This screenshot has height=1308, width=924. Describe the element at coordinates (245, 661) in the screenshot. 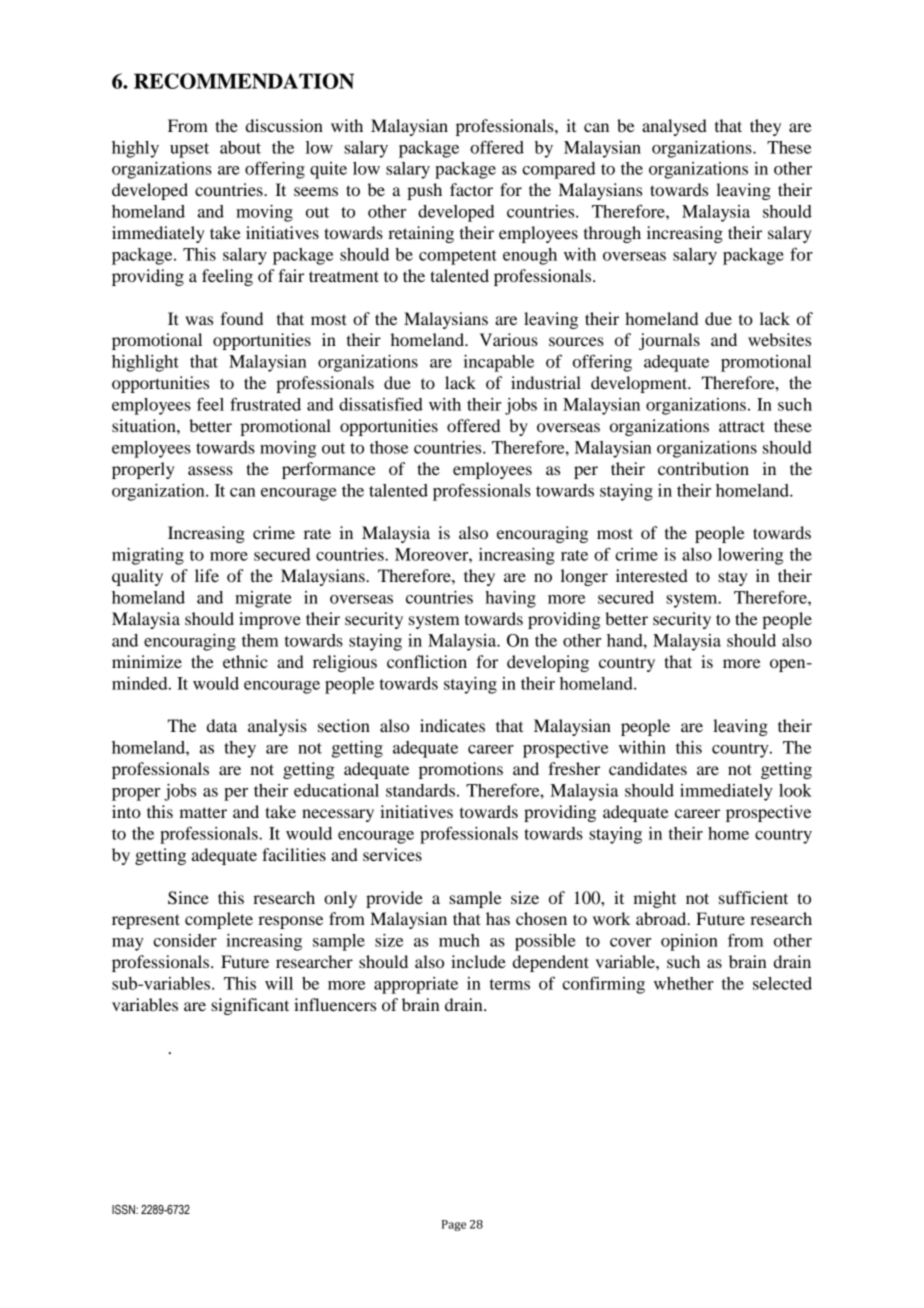

I see `ethnic` at that location.
